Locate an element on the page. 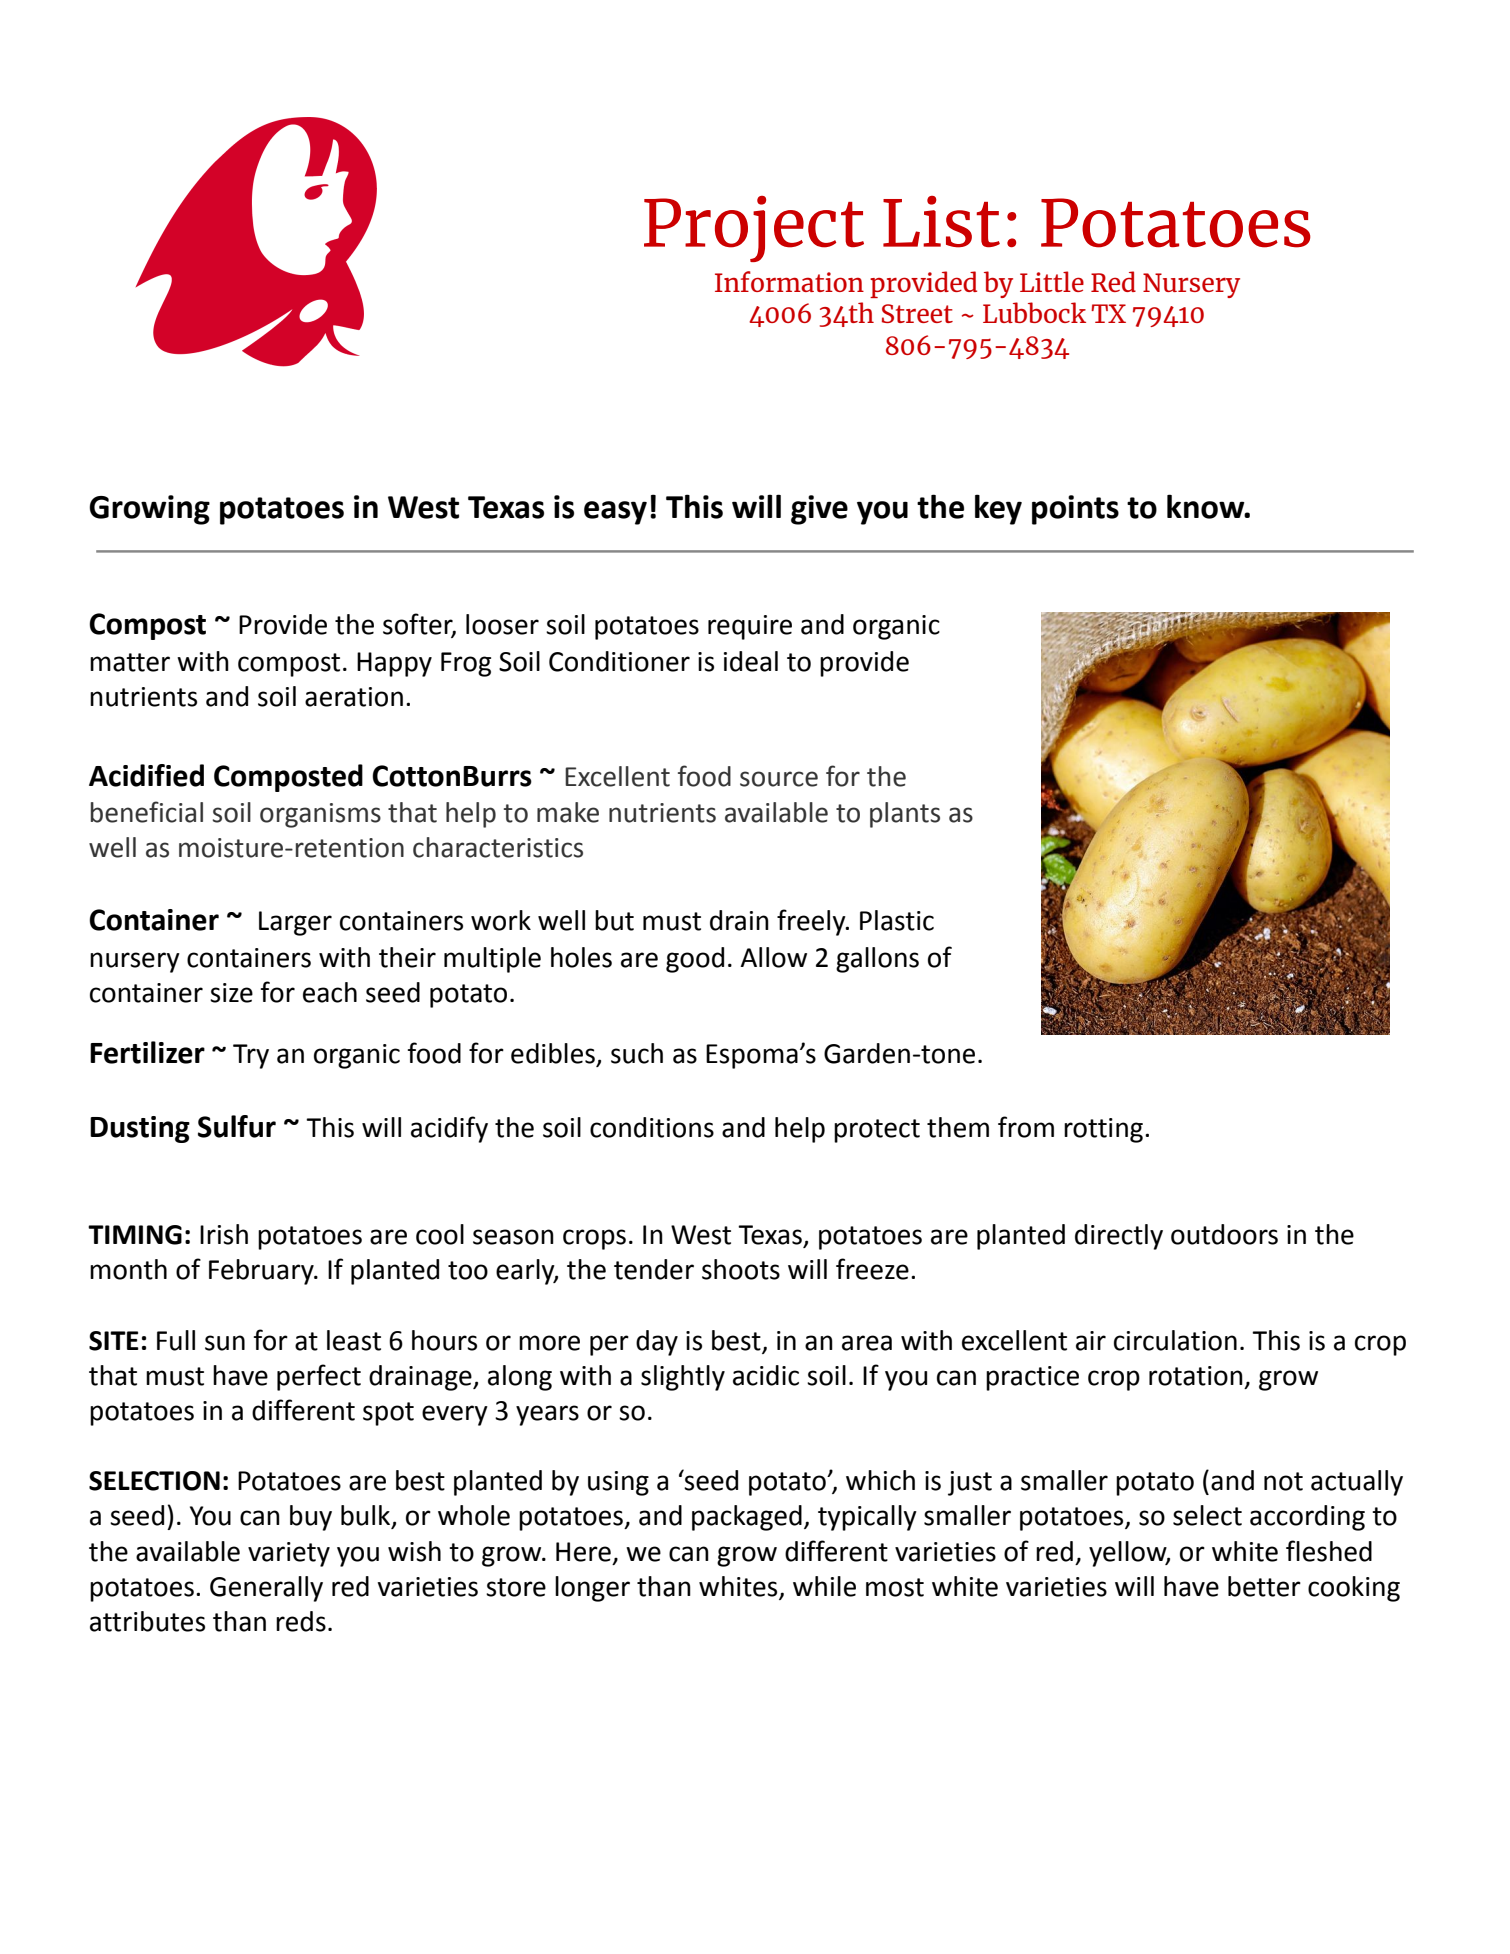  February is located at coordinates (262, 1272).
